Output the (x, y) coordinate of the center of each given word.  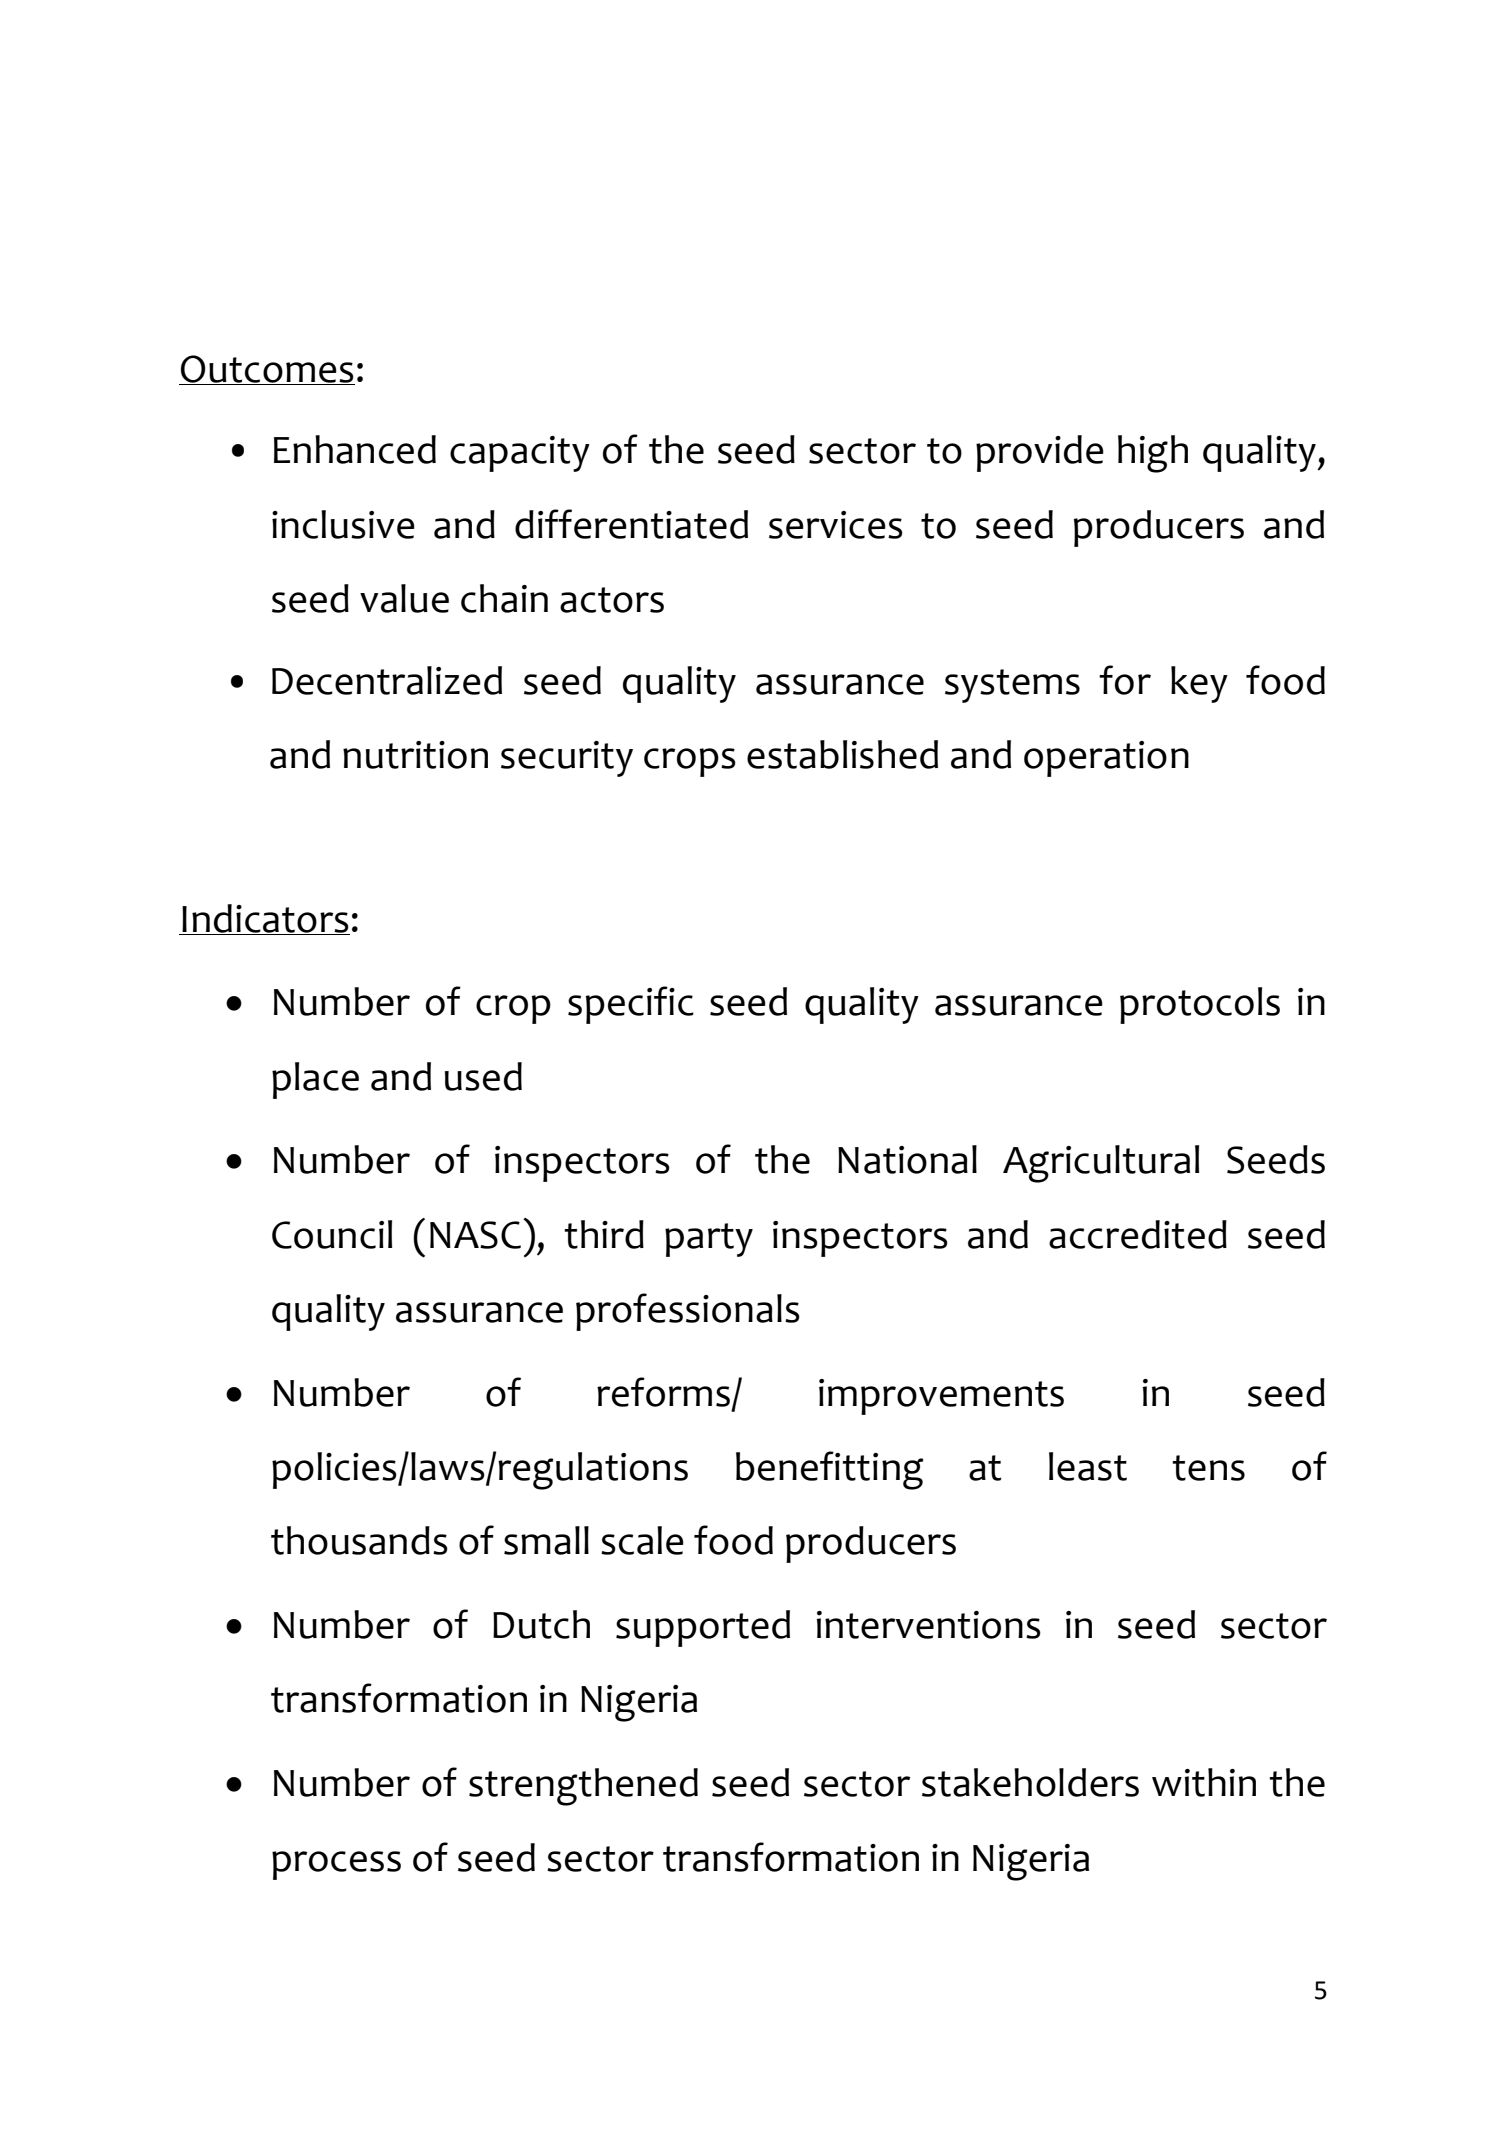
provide (1040, 453)
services (836, 525)
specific (631, 1005)
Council (332, 1234)
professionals (688, 1312)
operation (1106, 759)
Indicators (265, 919)
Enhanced (355, 449)
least (1088, 1466)
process (336, 1865)
